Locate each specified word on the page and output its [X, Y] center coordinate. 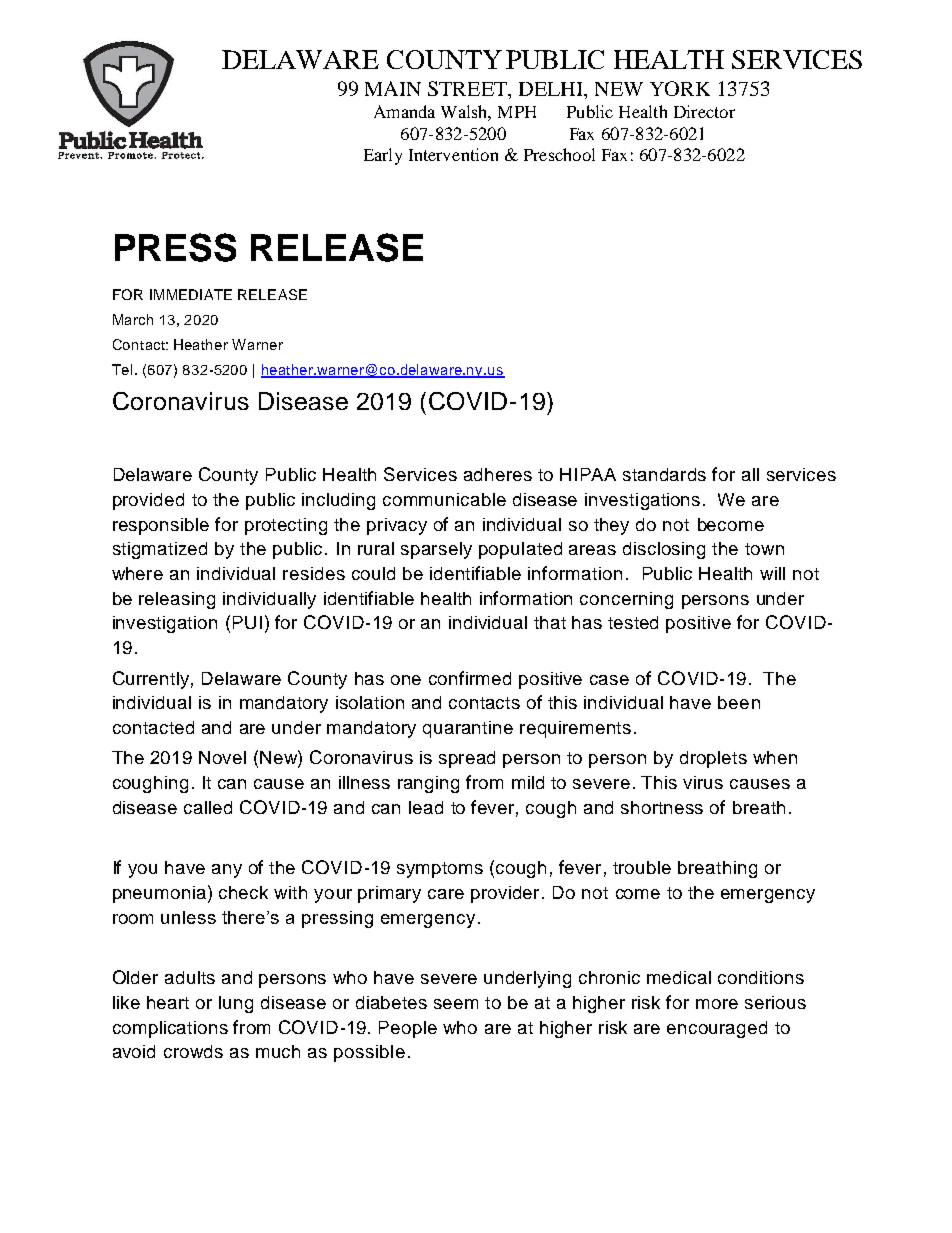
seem [456, 1004]
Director [704, 111]
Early [383, 156]
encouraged [717, 1029]
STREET [468, 88]
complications [170, 1029]
